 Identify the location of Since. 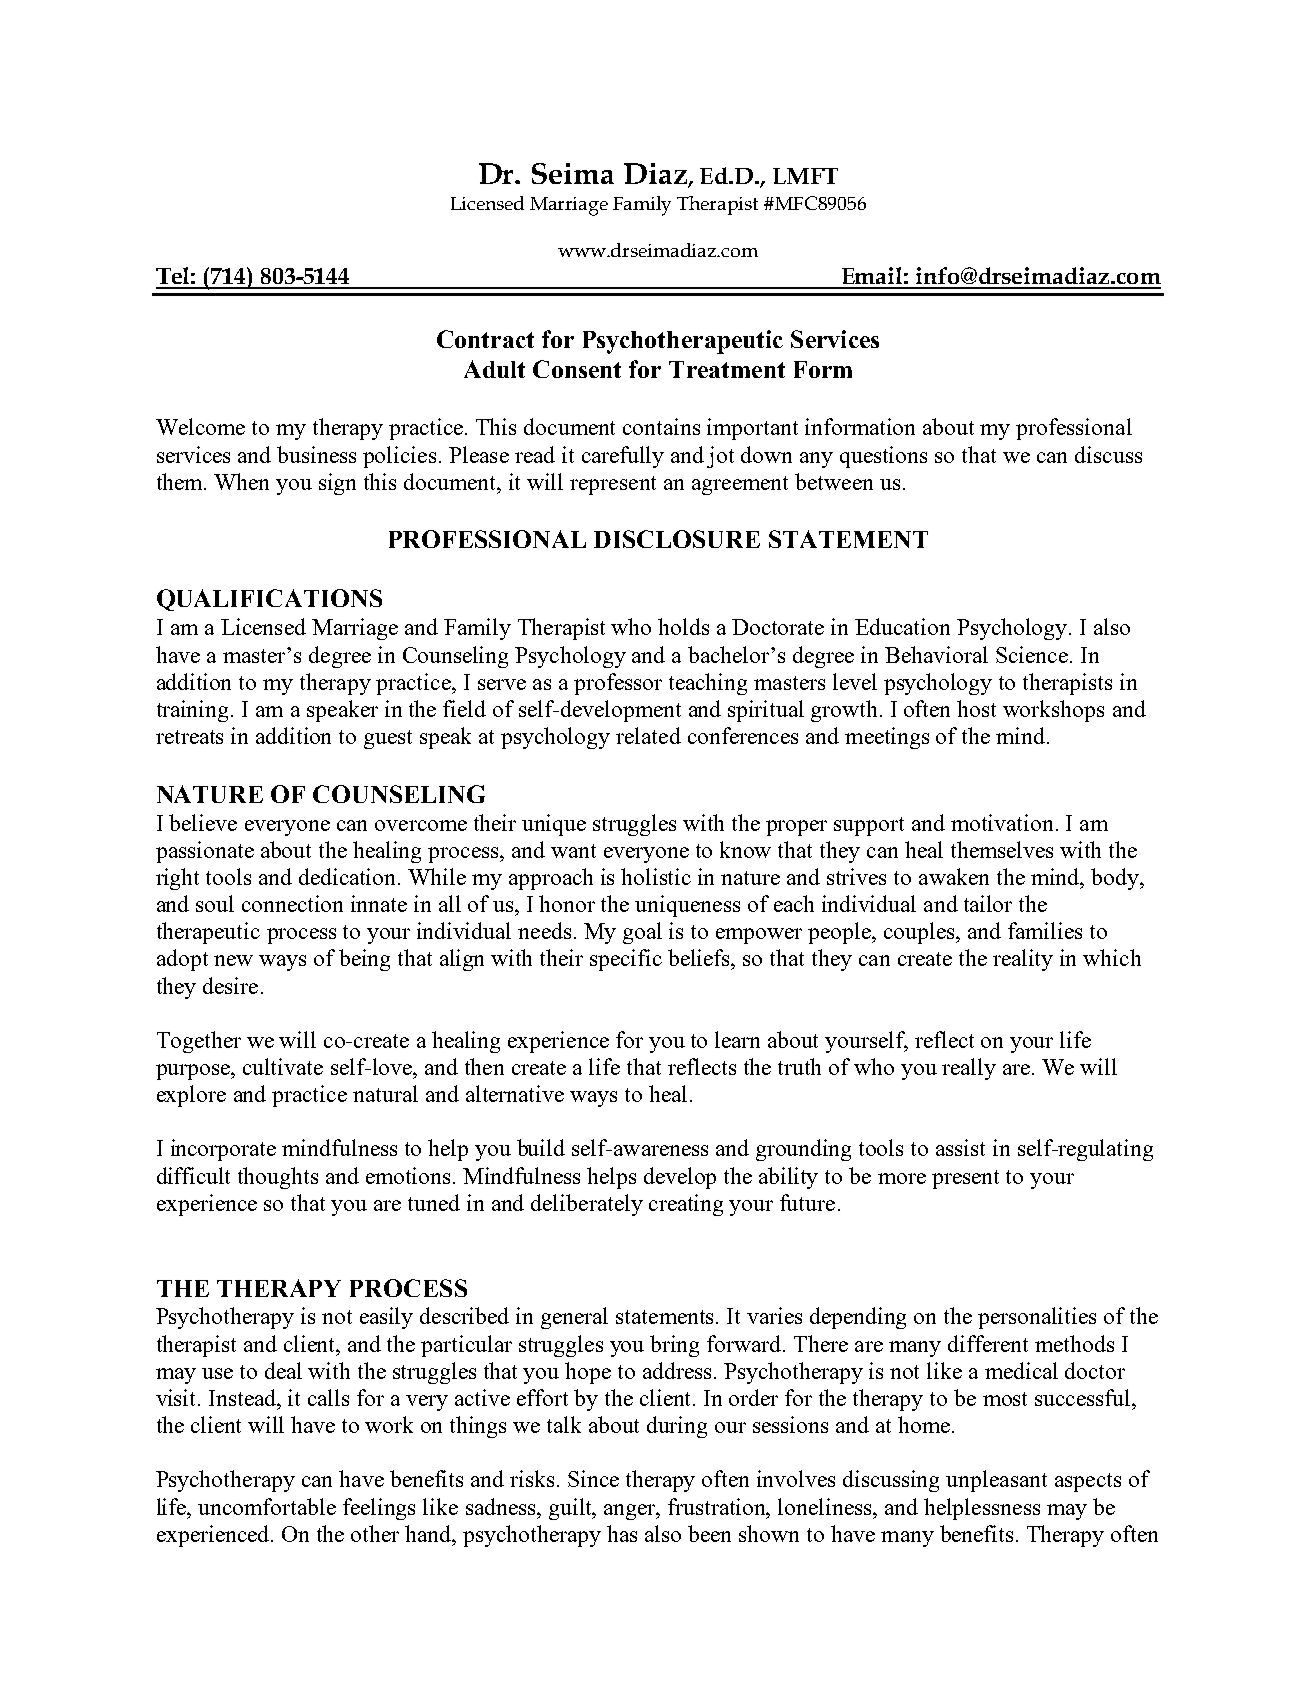
(593, 1478).
